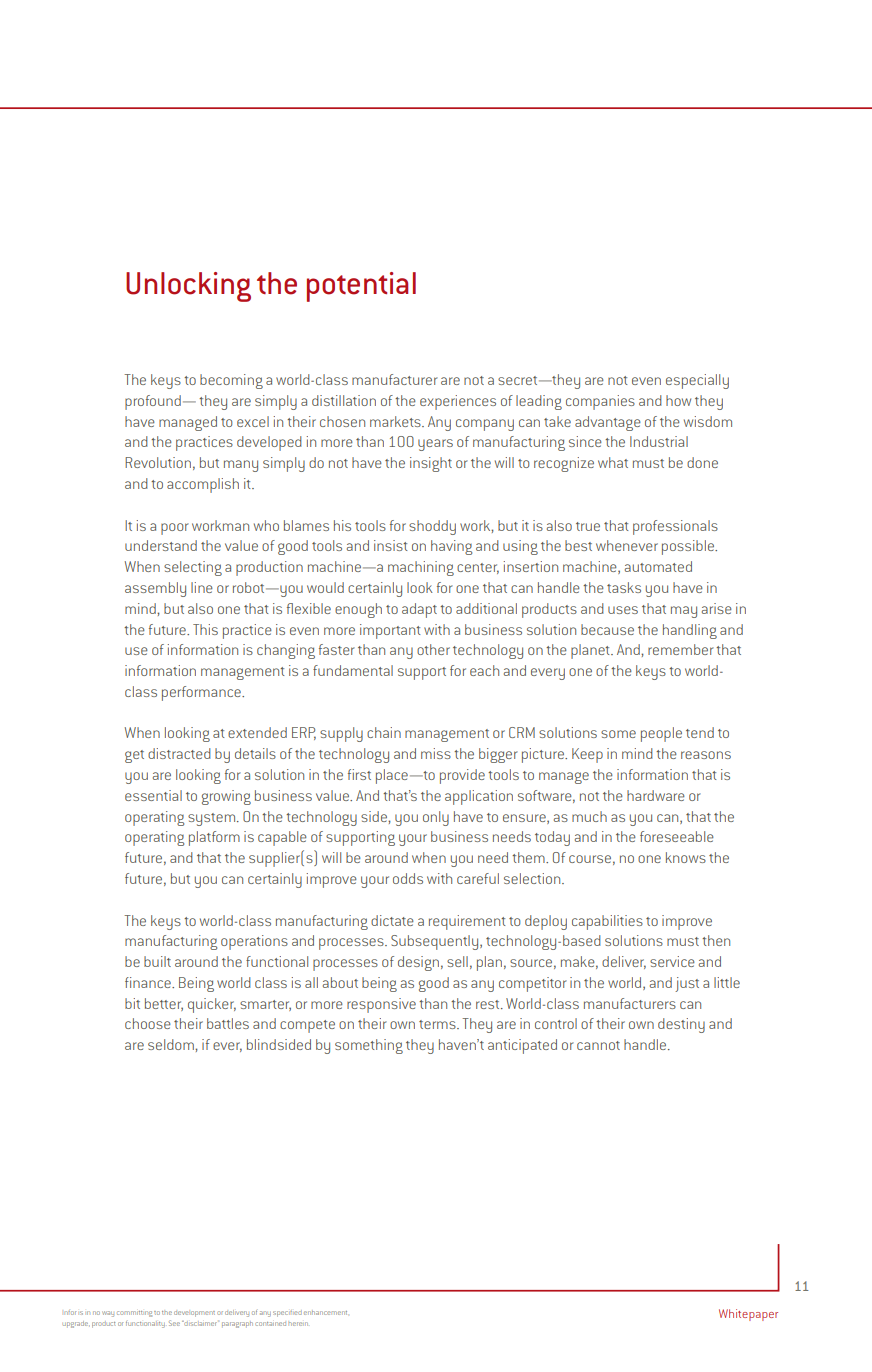  What do you see at coordinates (656, 795) in the screenshot?
I see `hardware` at bounding box center [656, 795].
